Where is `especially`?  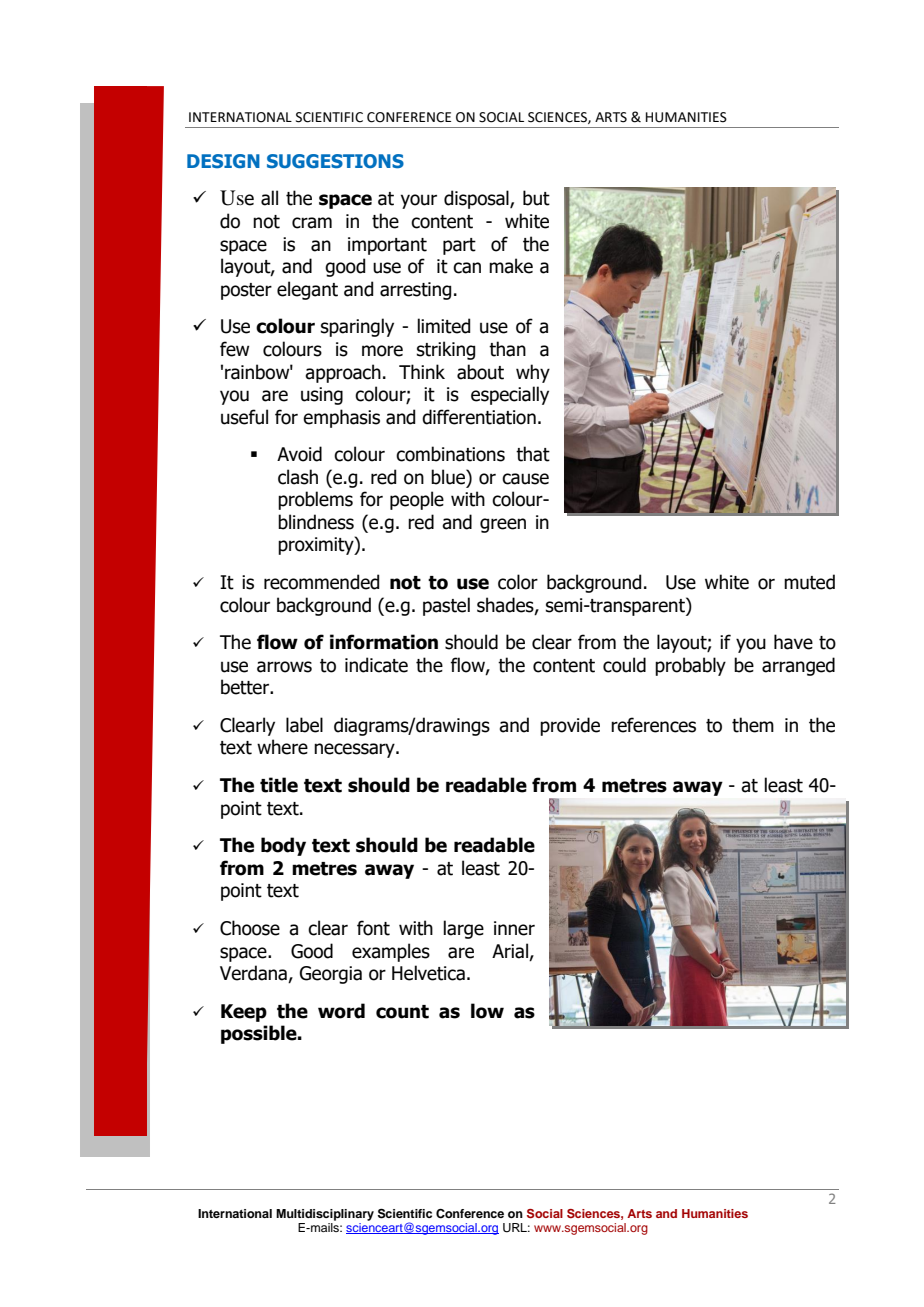
especially is located at coordinates (510, 395).
